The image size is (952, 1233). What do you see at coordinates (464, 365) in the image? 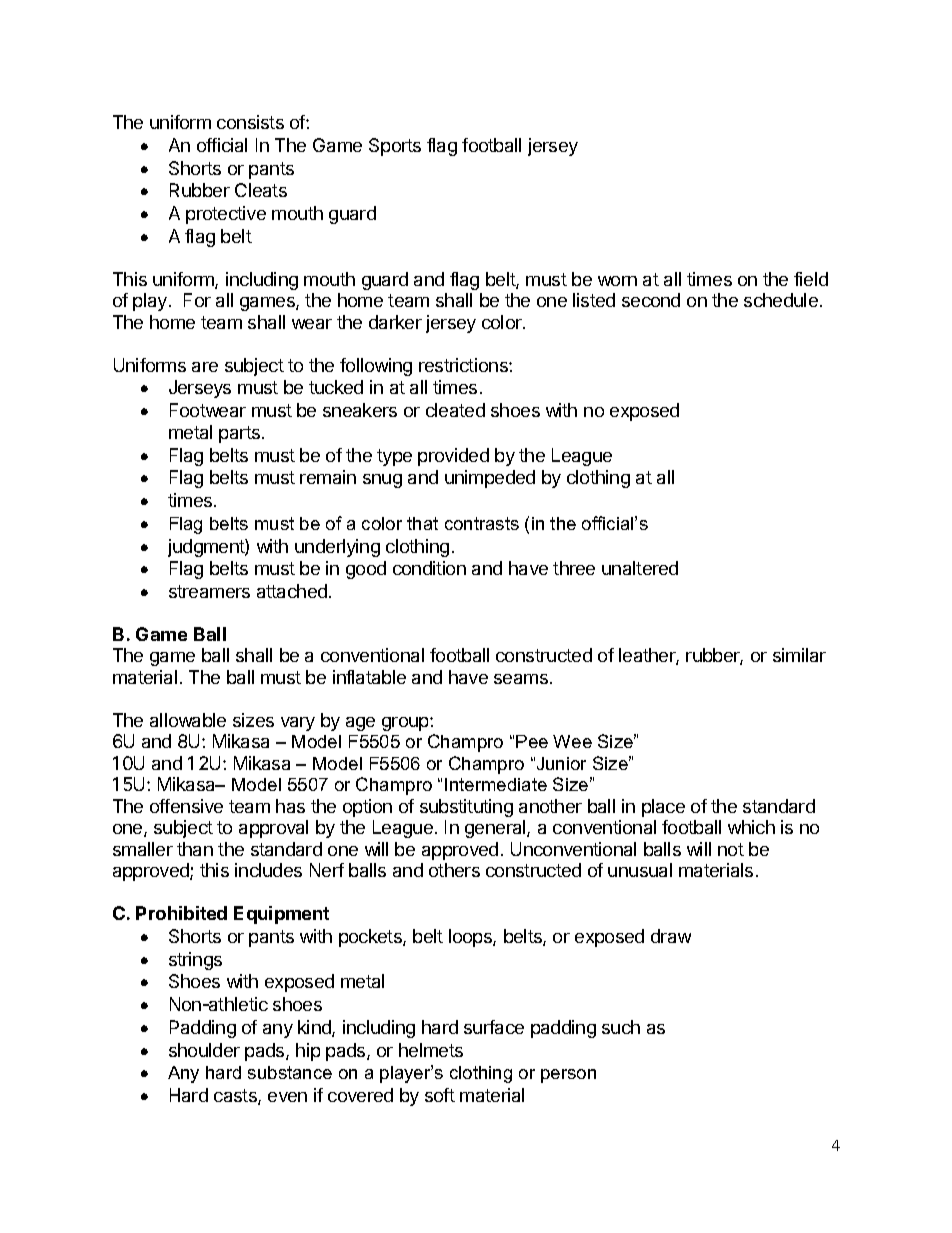
I see `restrictions` at bounding box center [464, 365].
